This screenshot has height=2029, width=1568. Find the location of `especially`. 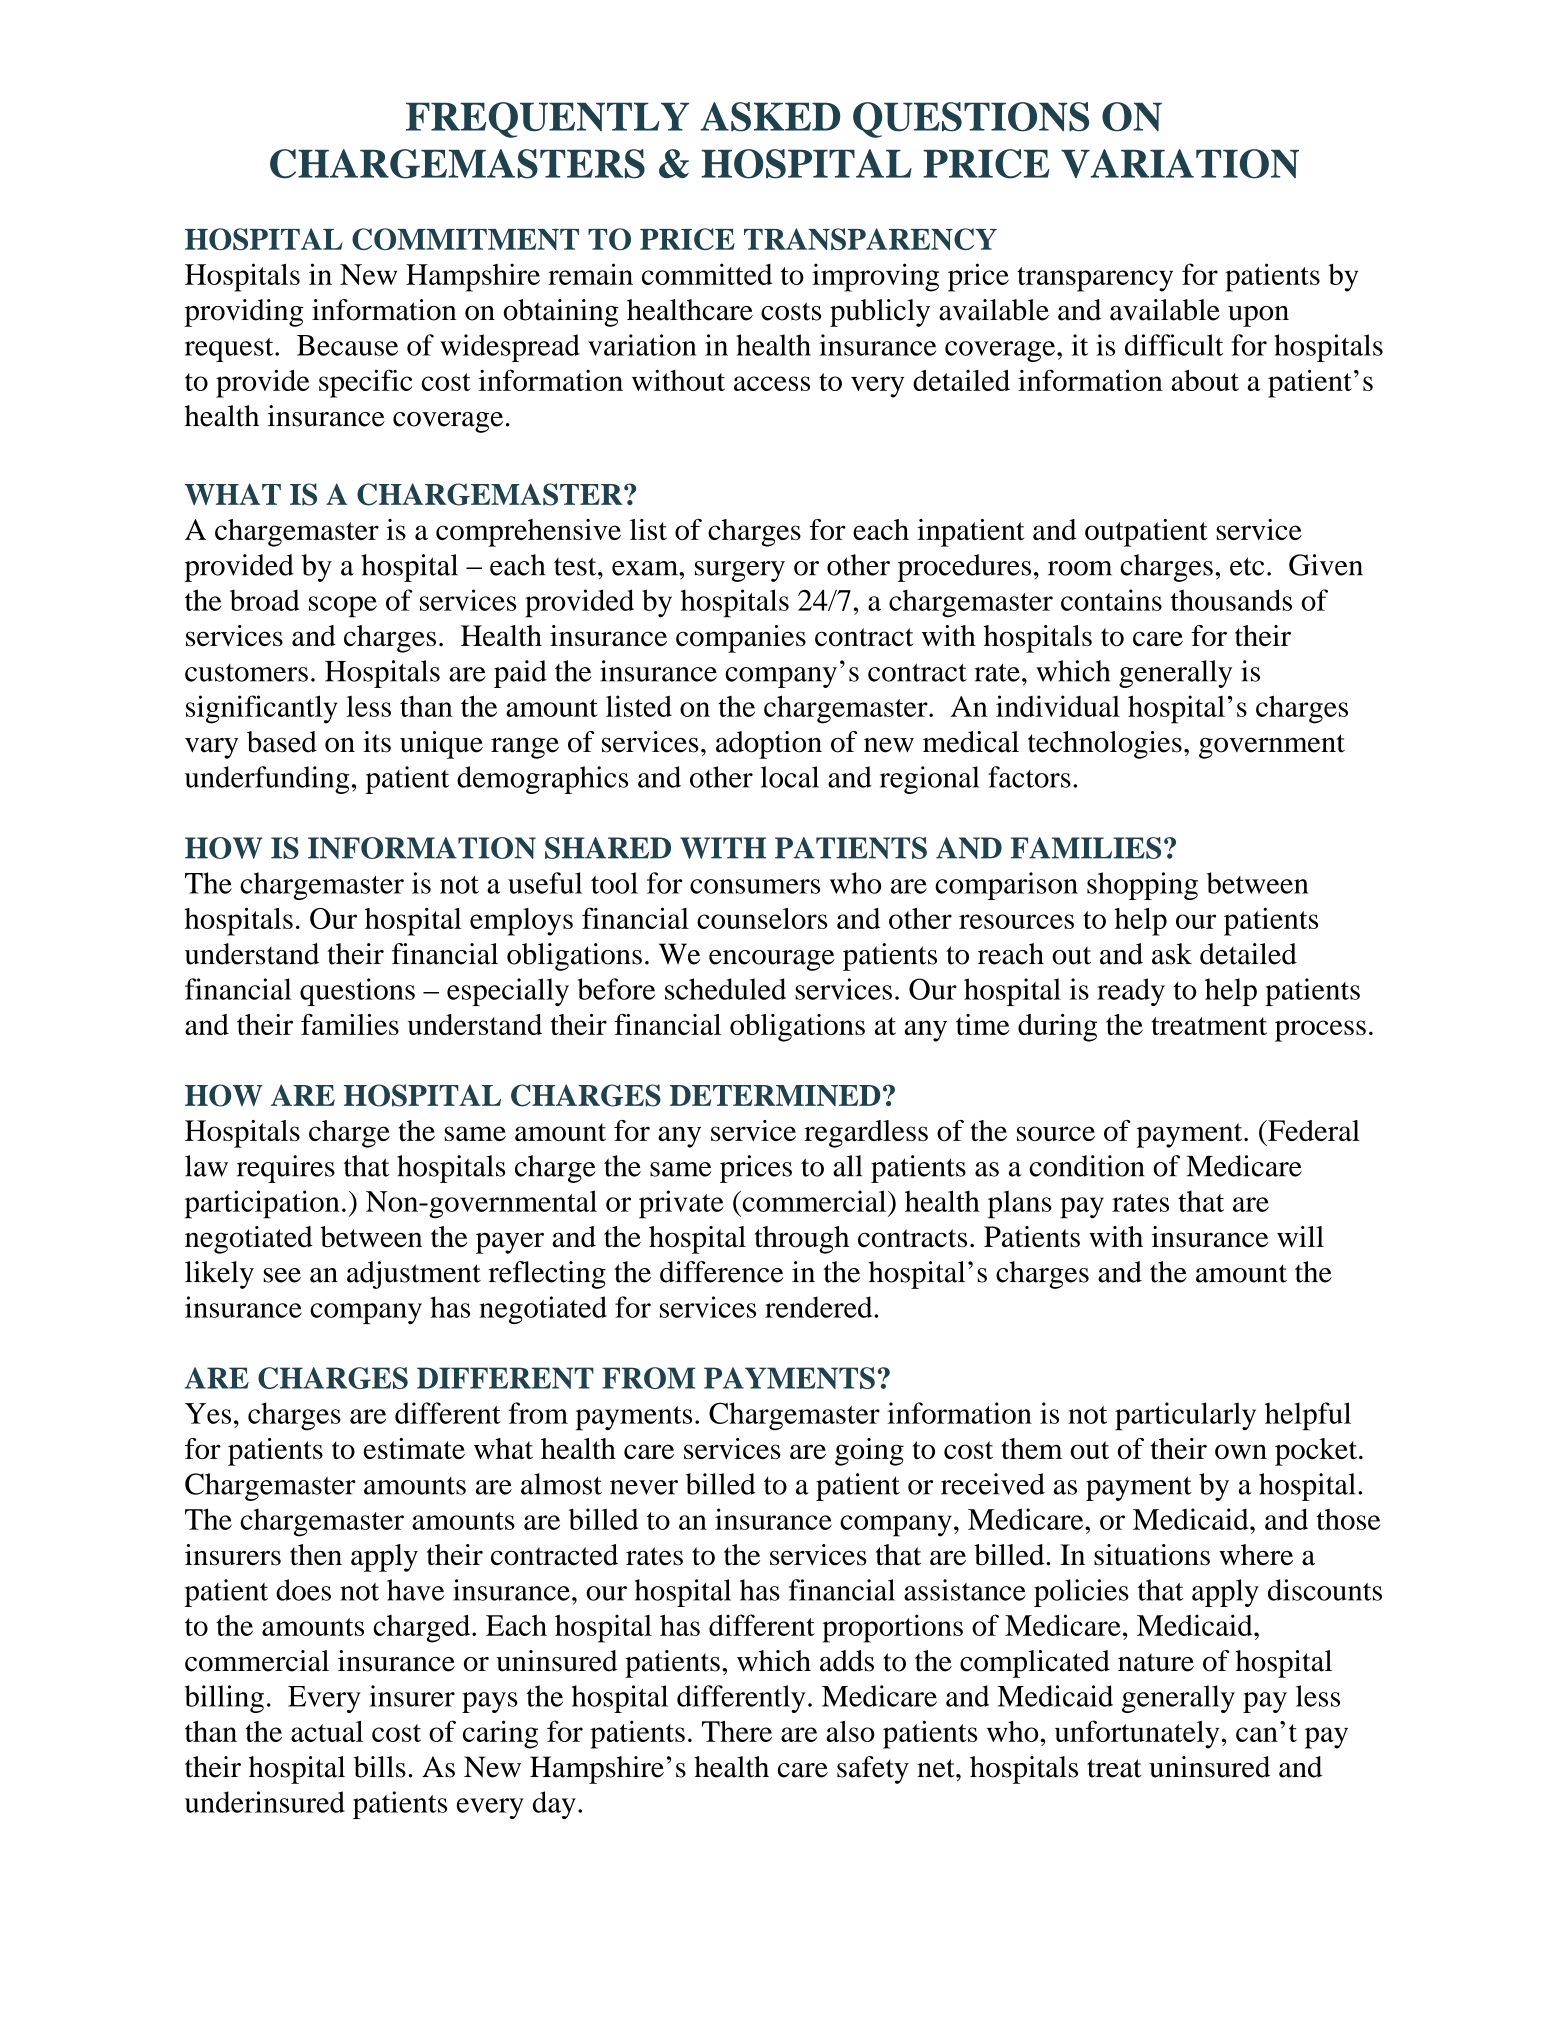

especially is located at coordinates (508, 992).
